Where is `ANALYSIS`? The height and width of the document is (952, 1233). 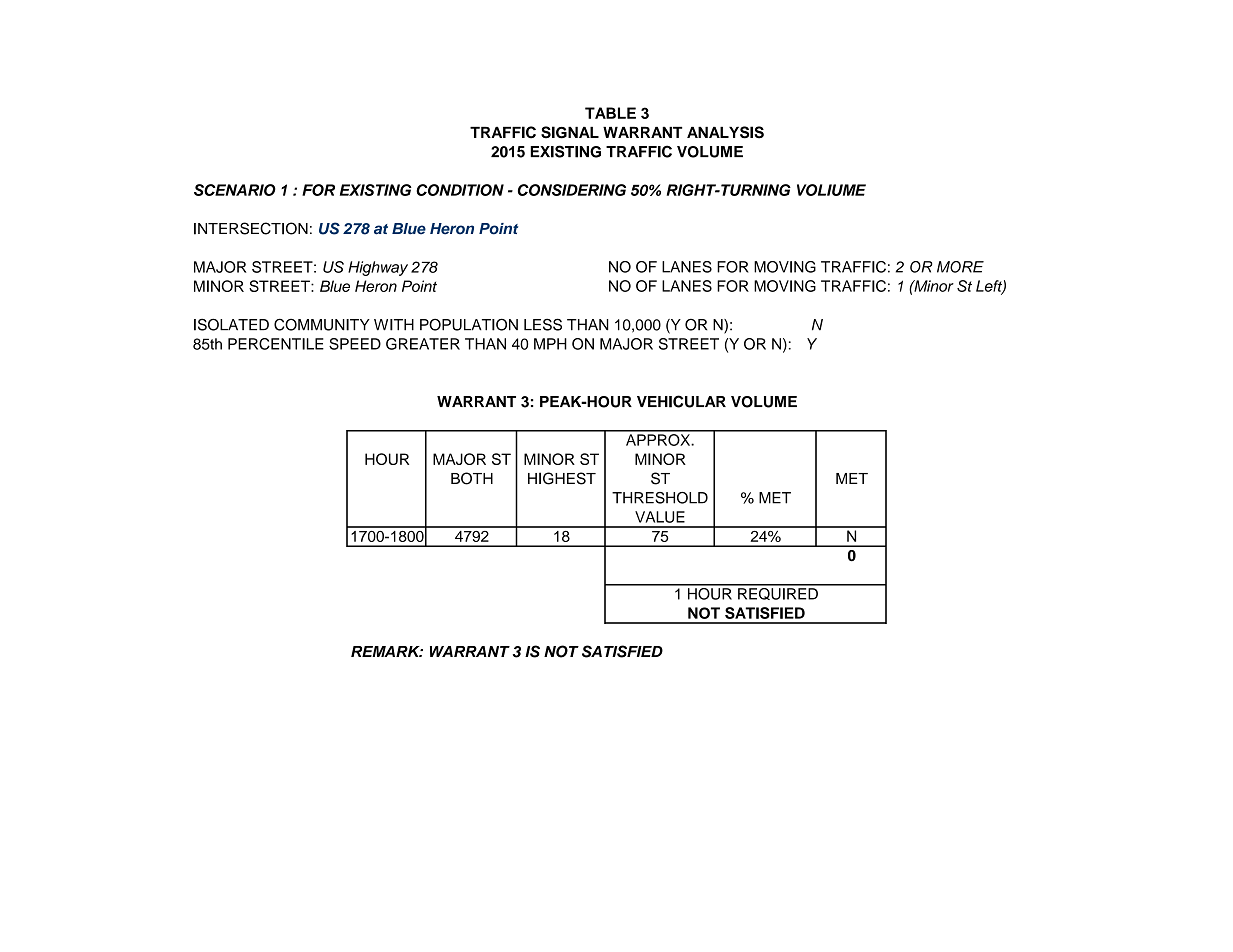 ANALYSIS is located at coordinates (725, 132).
